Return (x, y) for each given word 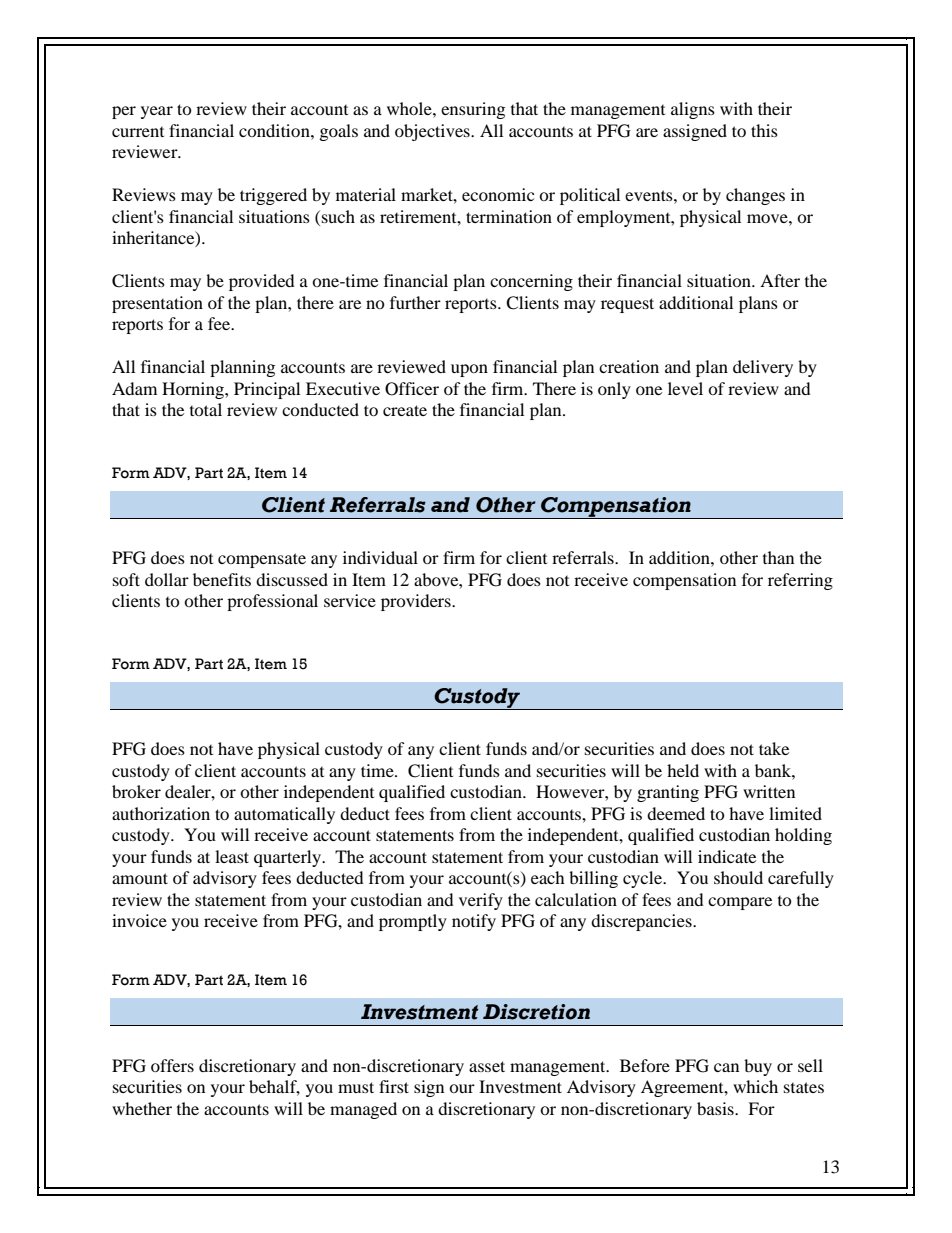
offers (172, 1065)
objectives (433, 132)
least (232, 856)
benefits (222, 579)
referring (800, 581)
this (764, 130)
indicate (727, 856)
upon (469, 370)
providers (417, 602)
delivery (763, 368)
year (157, 112)
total (206, 409)
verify (481, 901)
